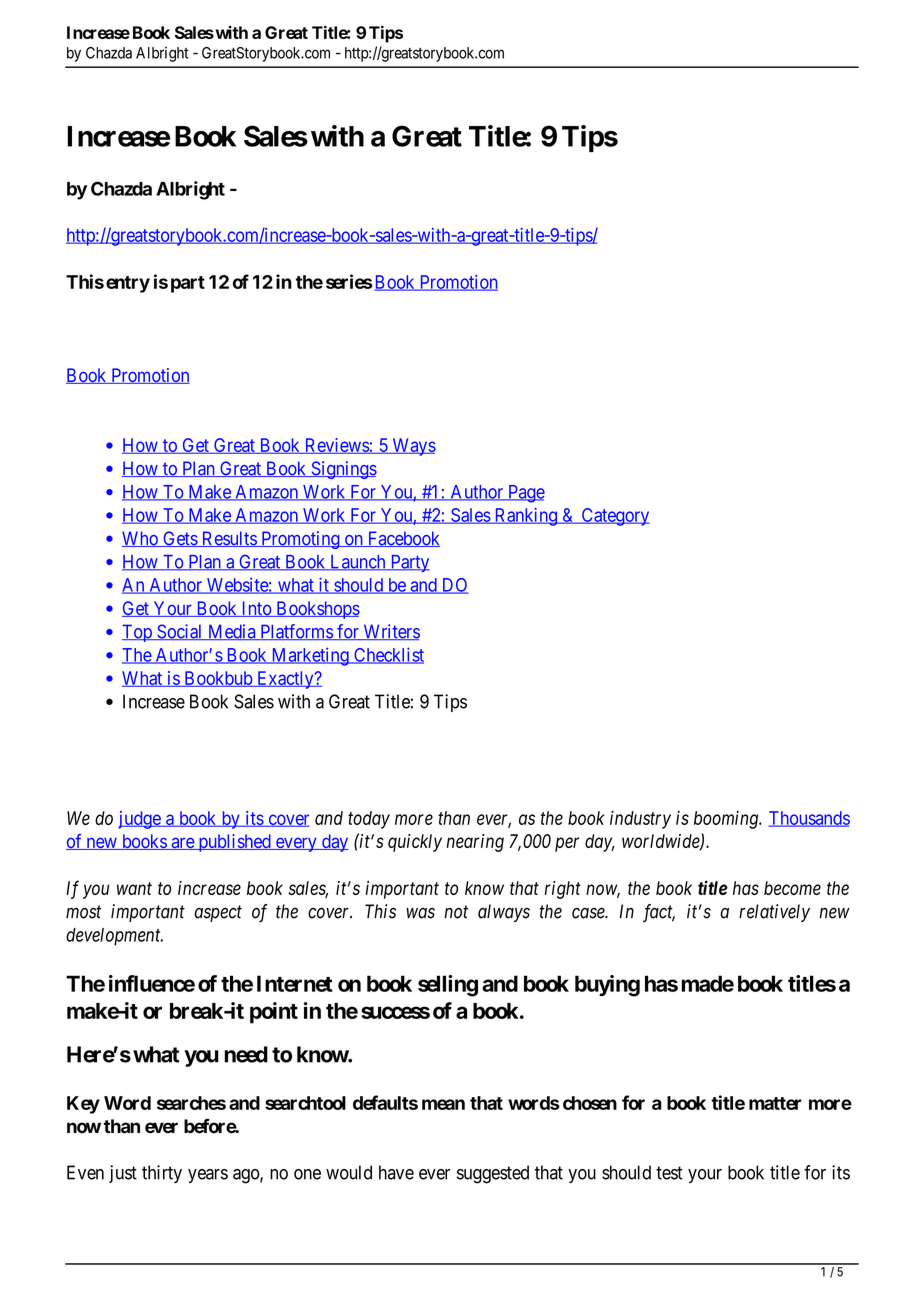  What do you see at coordinates (493, 1174) in the document?
I see `suggested` at bounding box center [493, 1174].
